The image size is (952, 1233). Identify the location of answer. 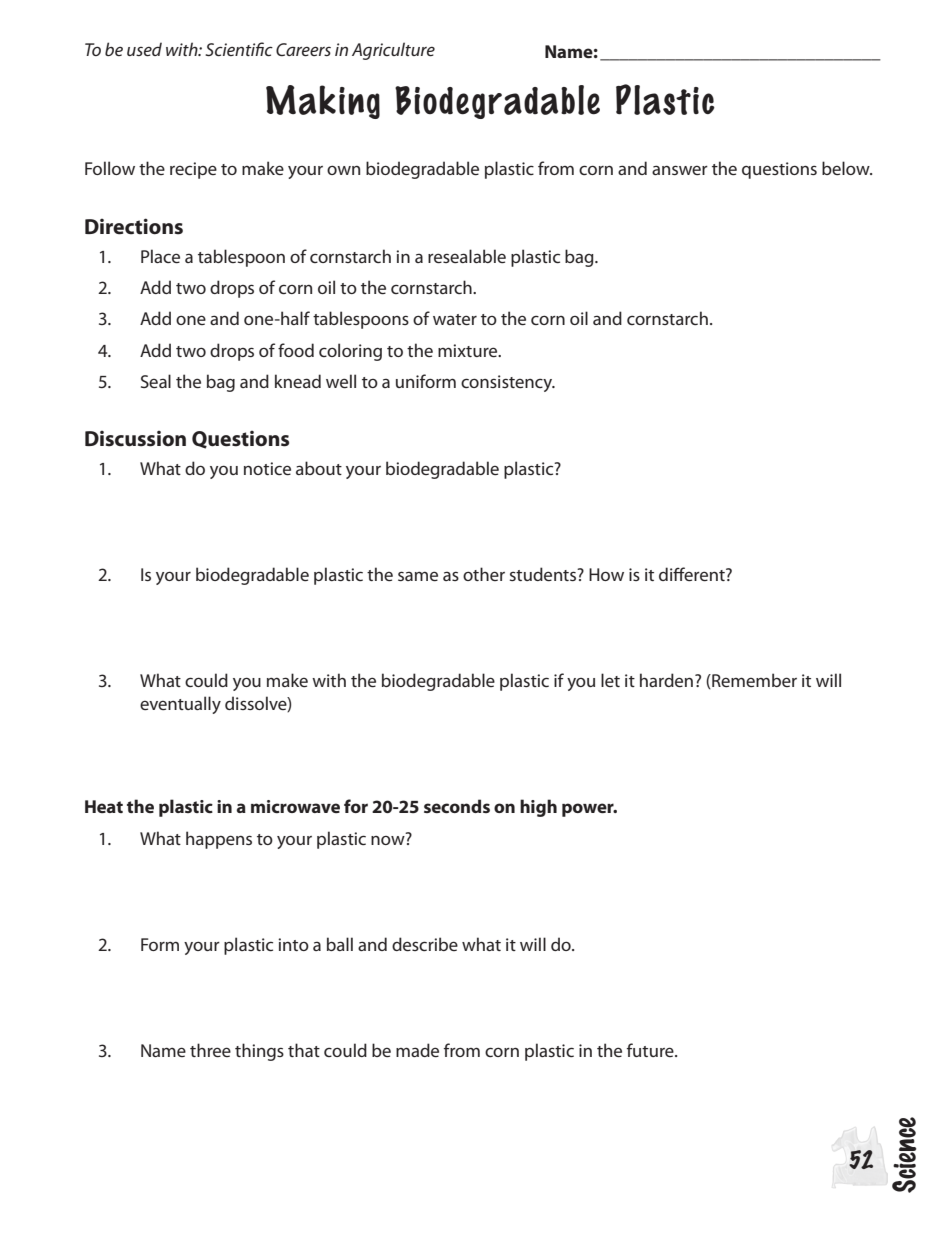
(680, 170).
